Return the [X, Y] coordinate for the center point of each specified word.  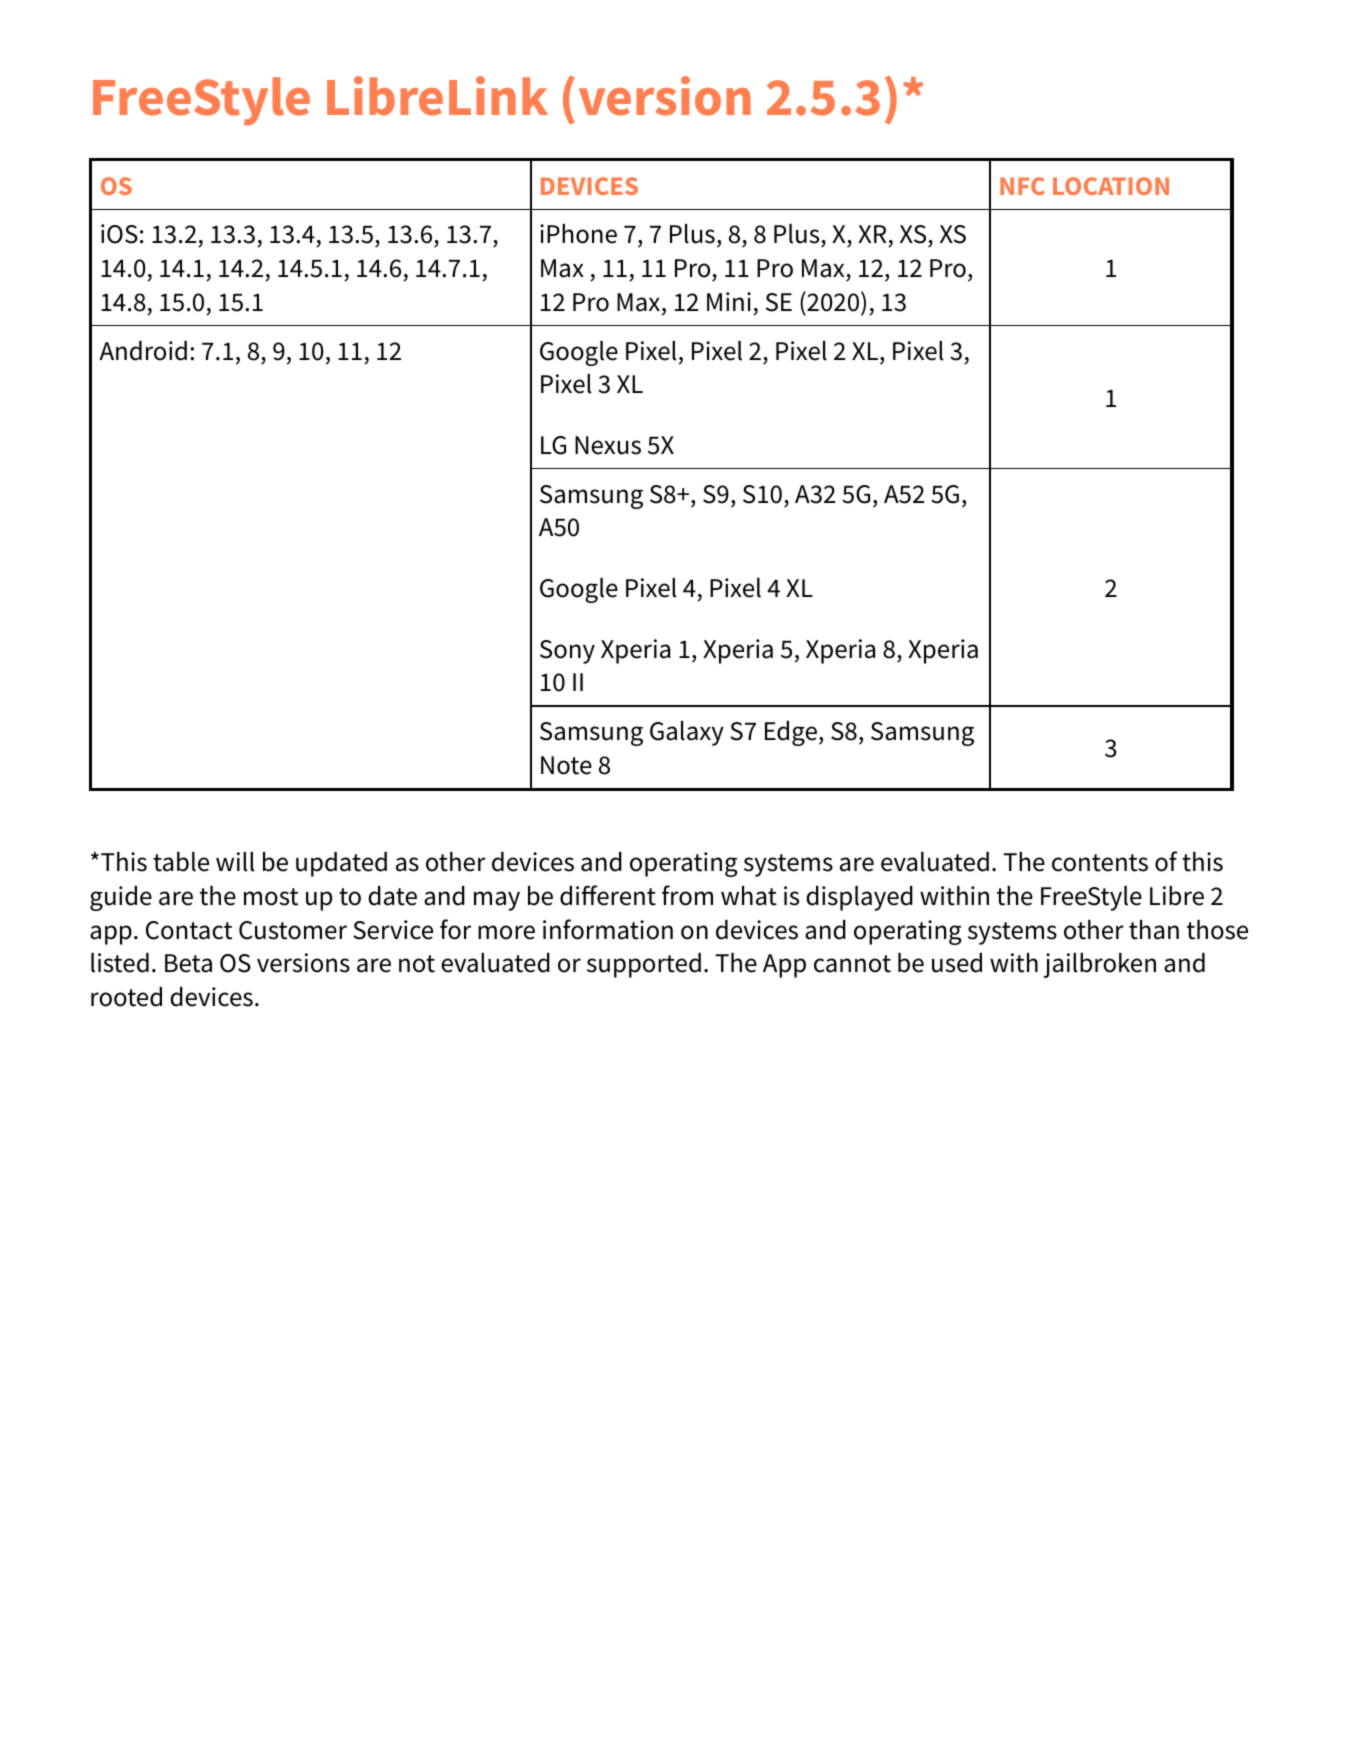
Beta [188, 963]
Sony [567, 652]
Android [143, 351]
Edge [791, 733]
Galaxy [687, 733]
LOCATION [1111, 186]
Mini [729, 301]
